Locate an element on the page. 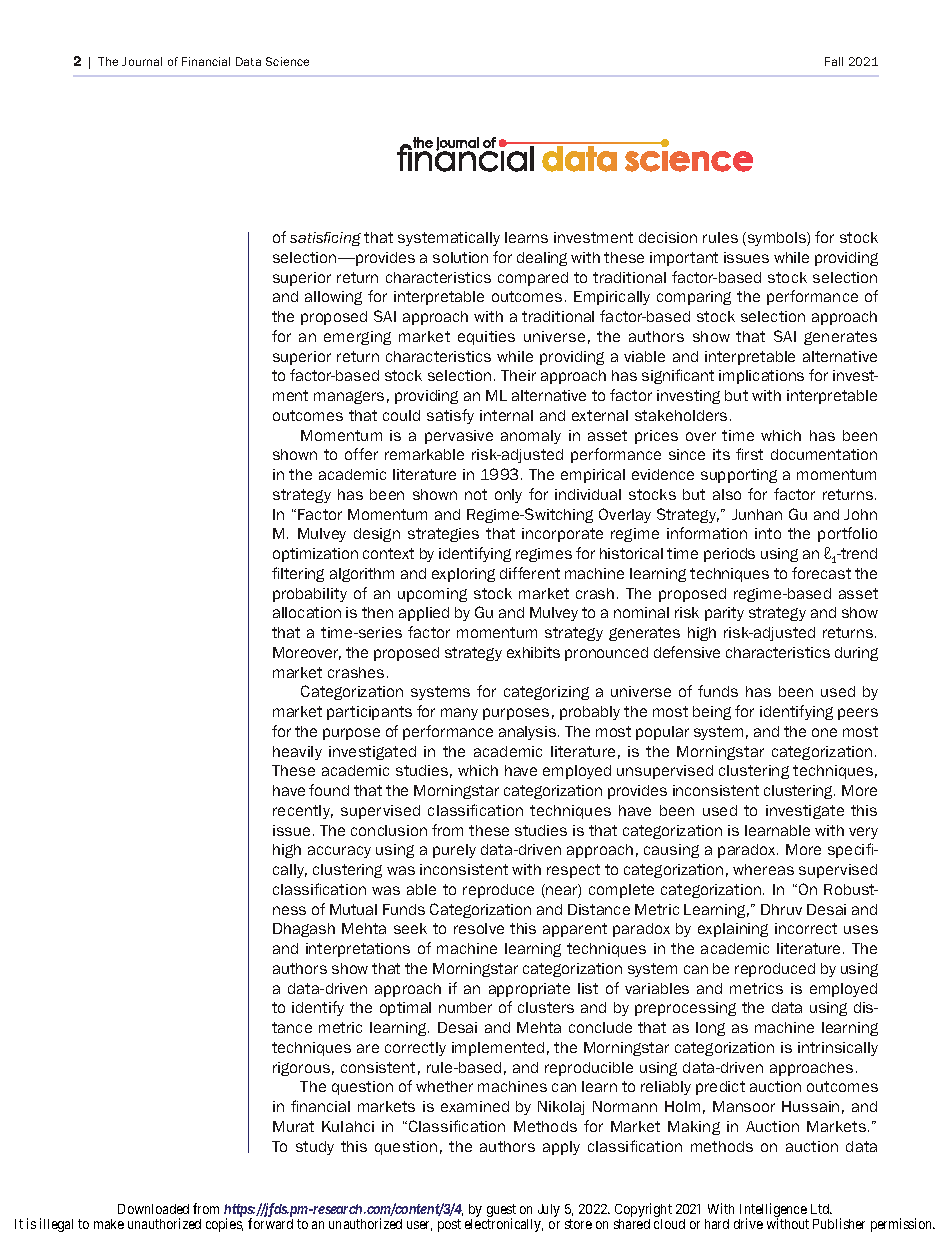  explaining is located at coordinates (733, 930).
